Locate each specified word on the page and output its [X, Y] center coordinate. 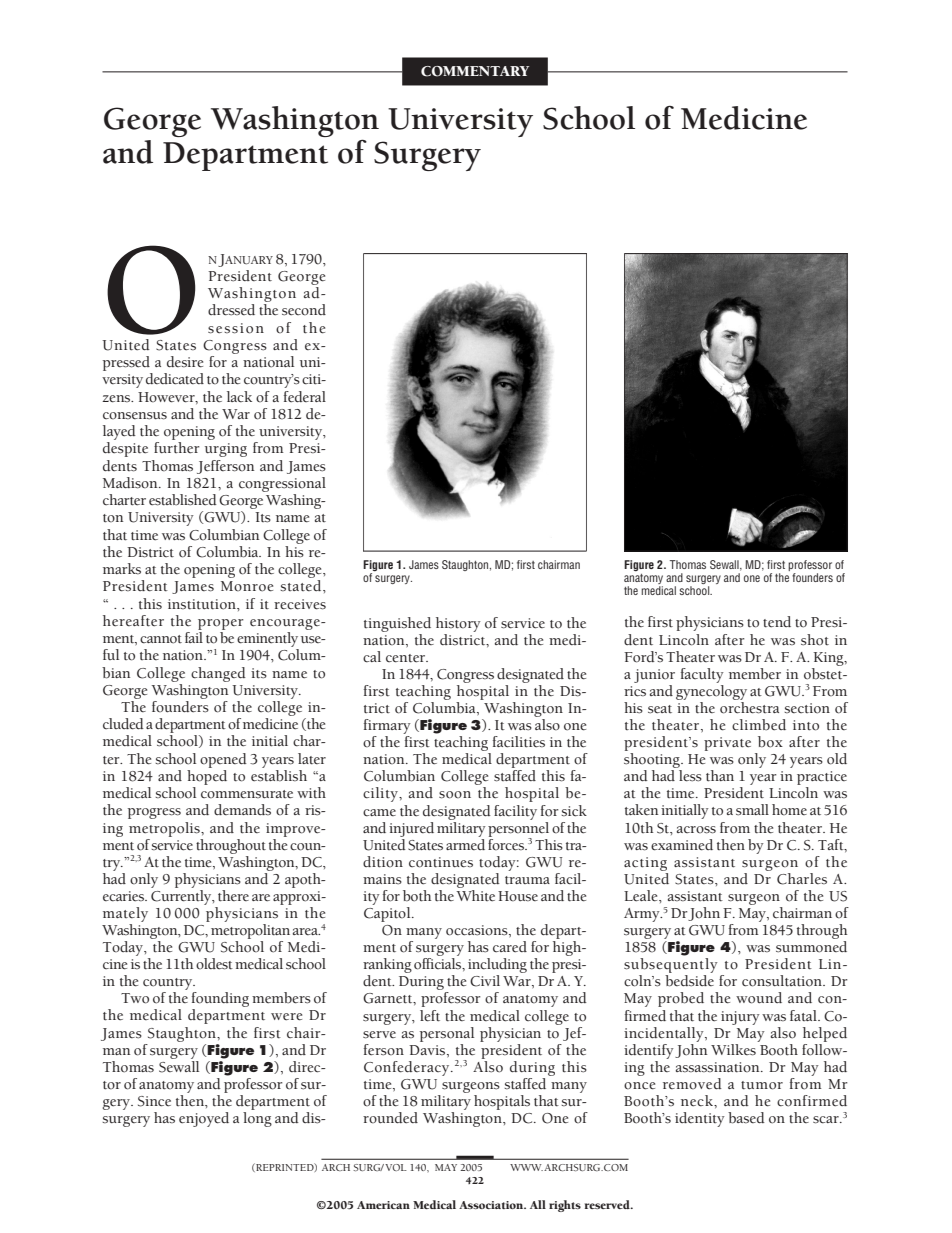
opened [223, 760]
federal [305, 397]
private [727, 744]
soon [455, 795]
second [304, 310]
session [236, 328]
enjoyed [204, 1119]
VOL [396, 1167]
